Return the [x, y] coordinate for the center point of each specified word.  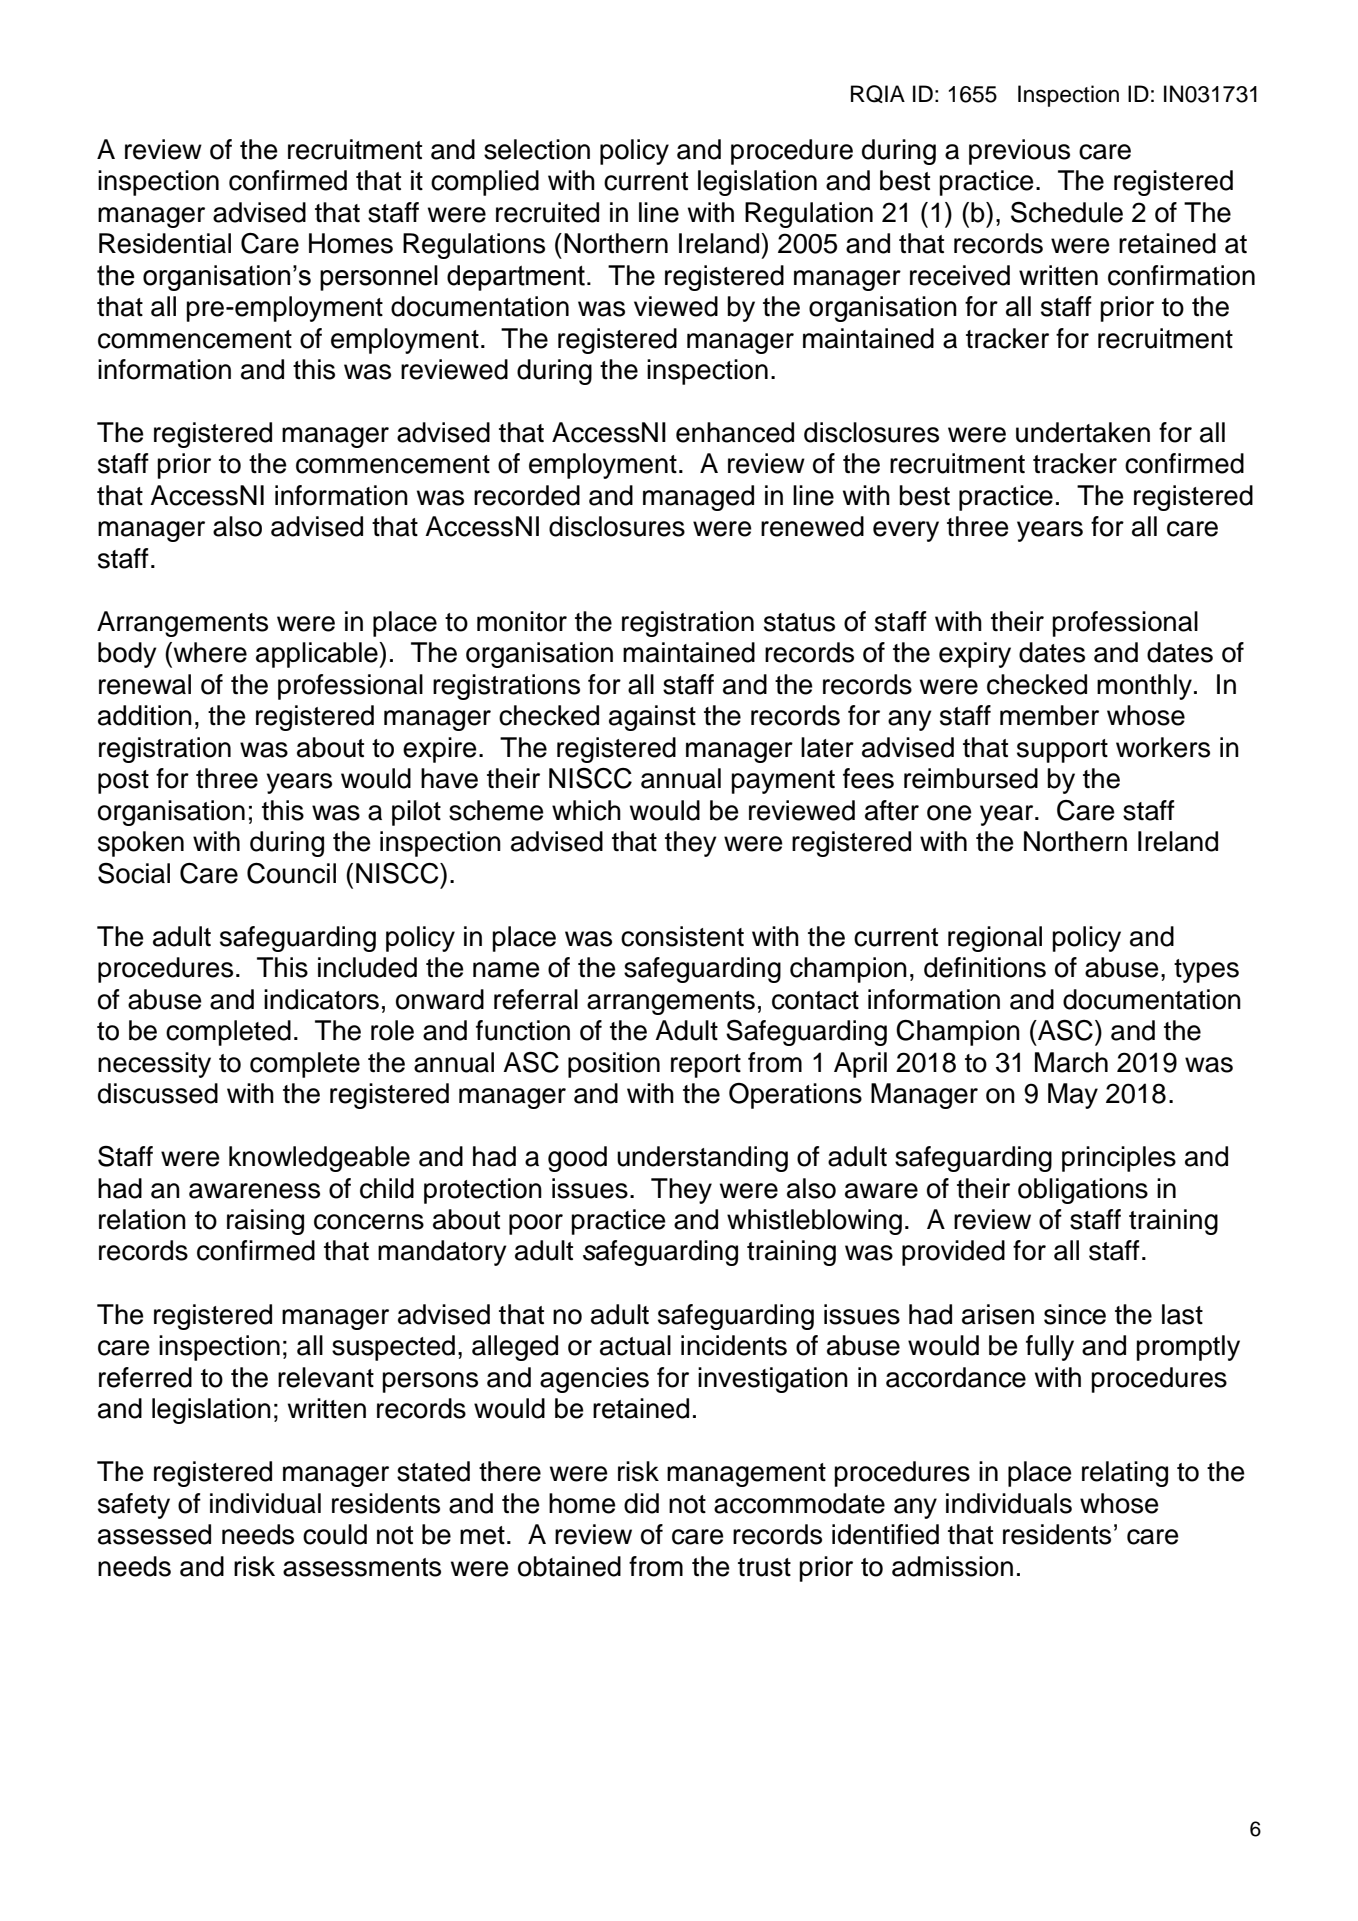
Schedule [1067, 212]
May [1073, 1096]
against [652, 718]
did [641, 1503]
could [335, 1534]
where [209, 652]
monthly [1144, 687]
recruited [547, 212]
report [706, 1066]
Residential [165, 243]
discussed [158, 1093]
